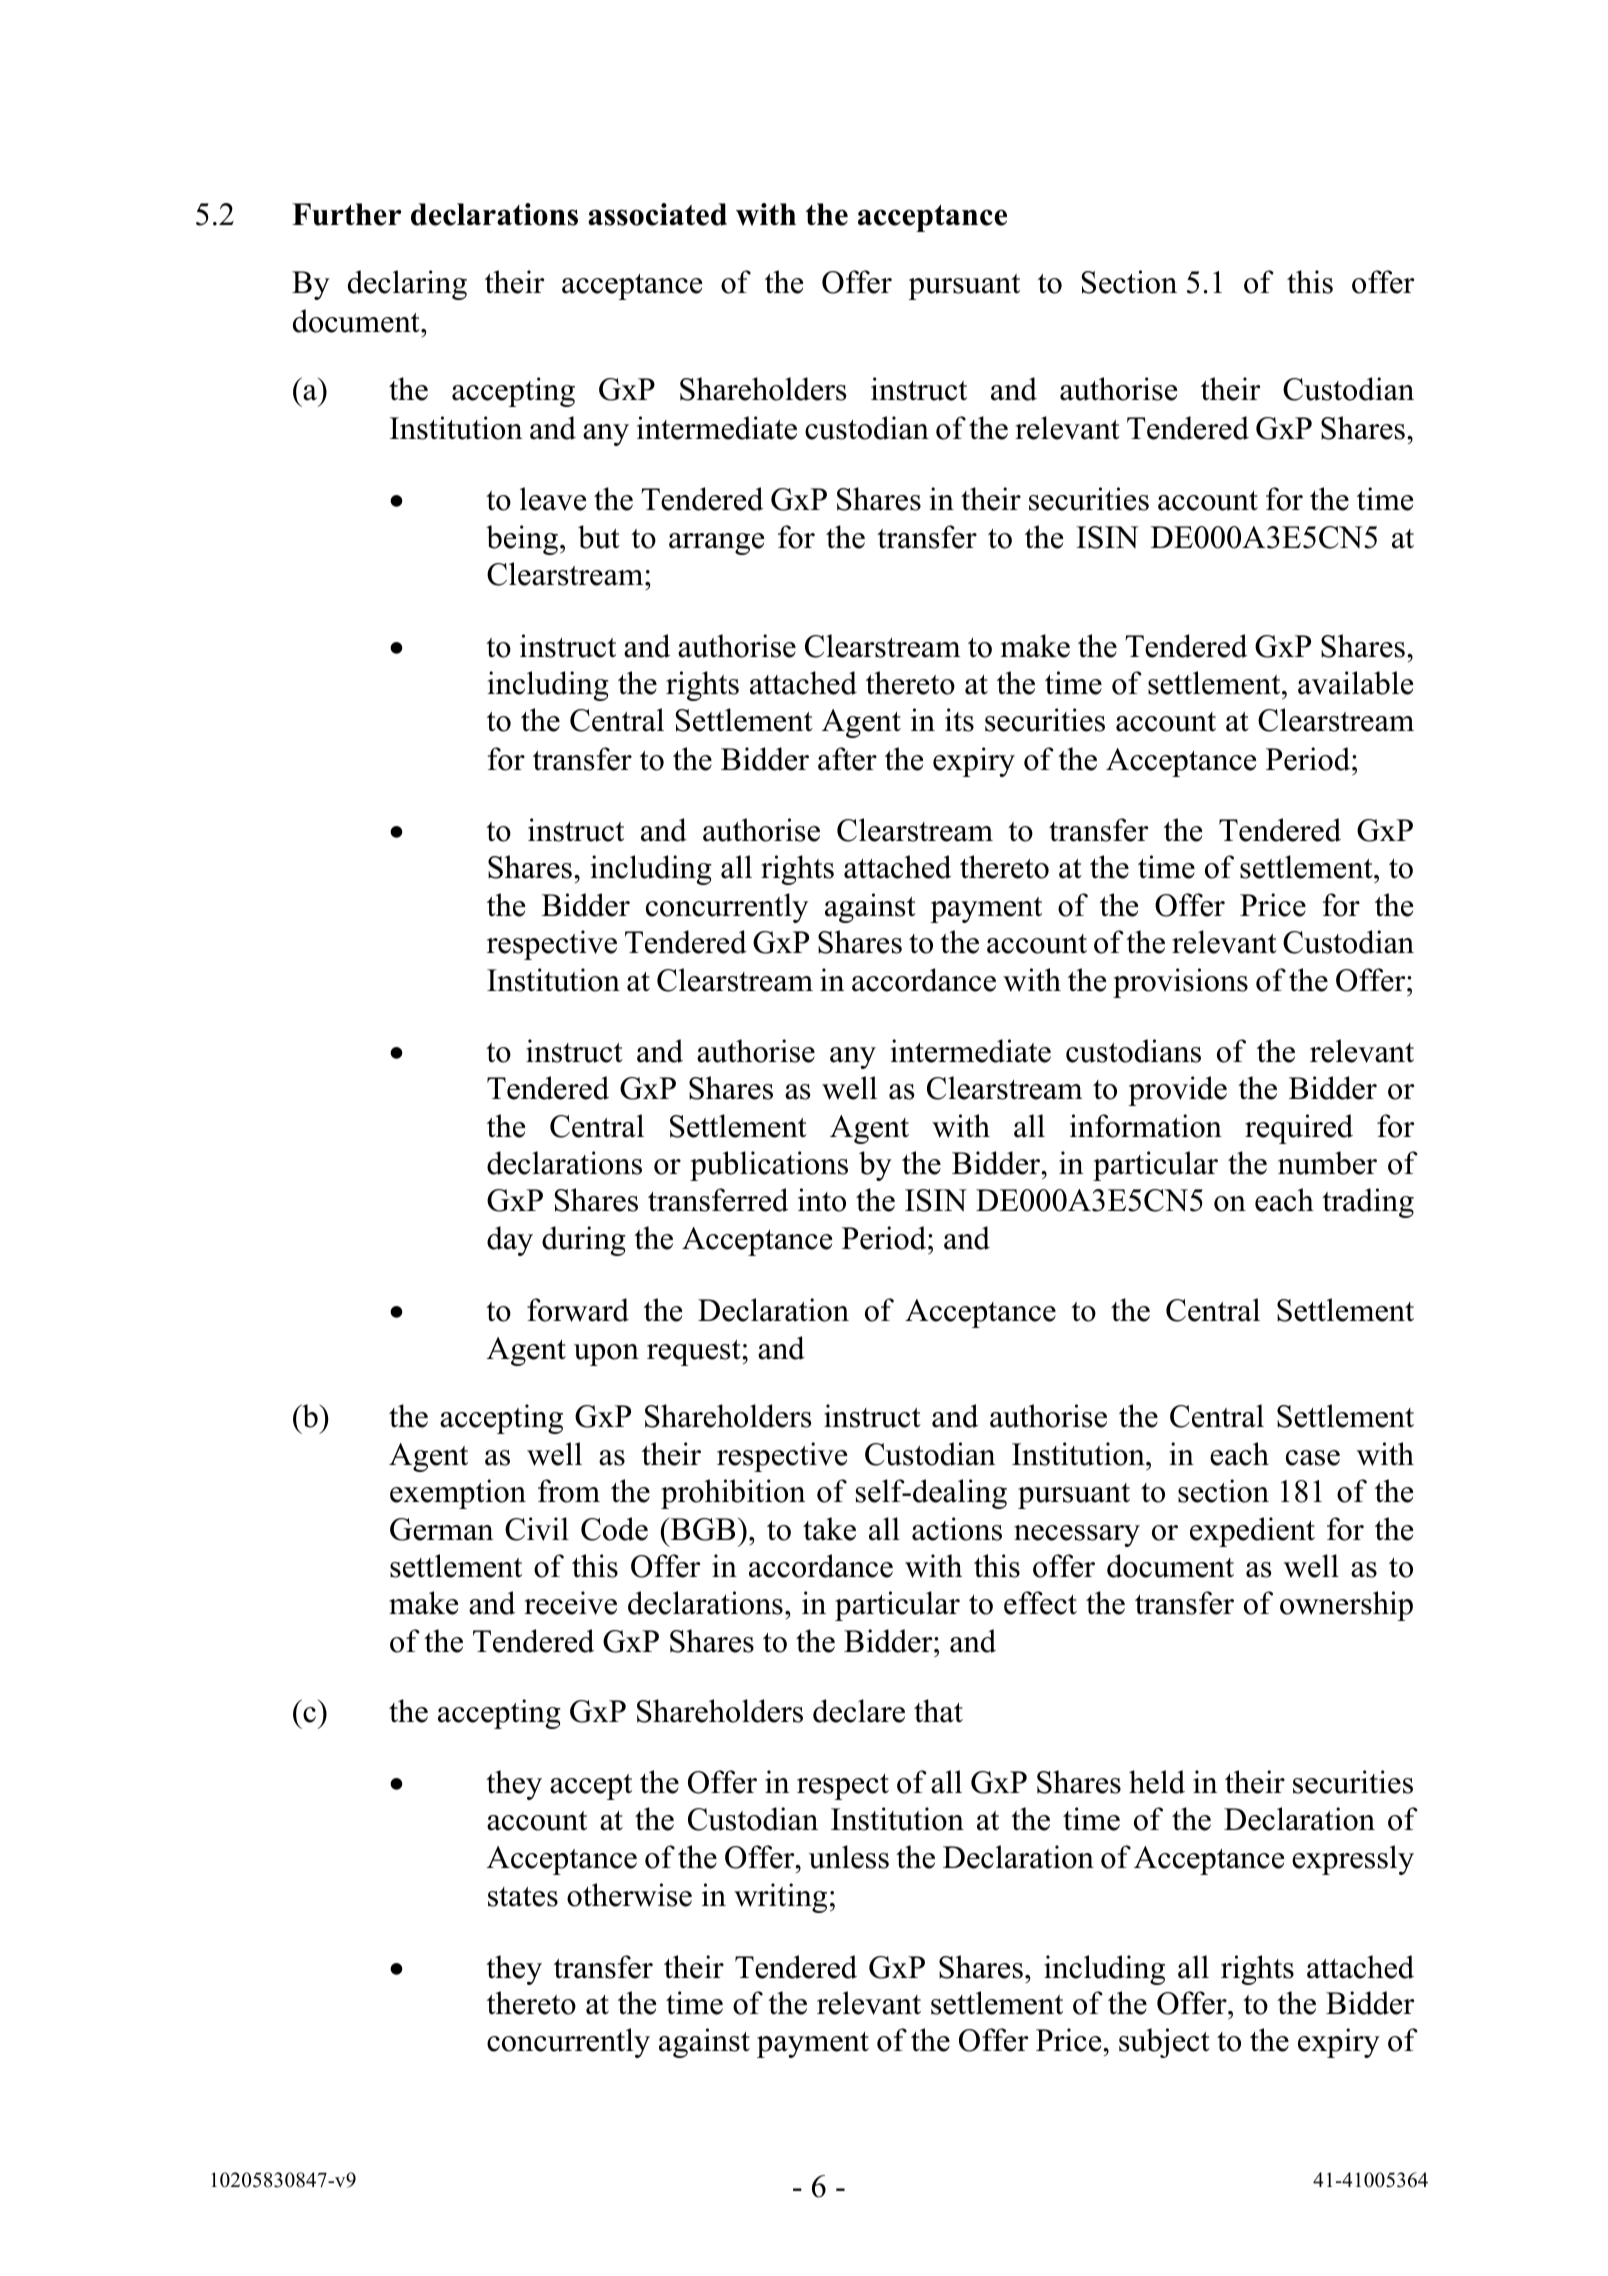 The image size is (1608, 2276). Describe the element at coordinates (407, 285) in the document. I see `declaring` at that location.
